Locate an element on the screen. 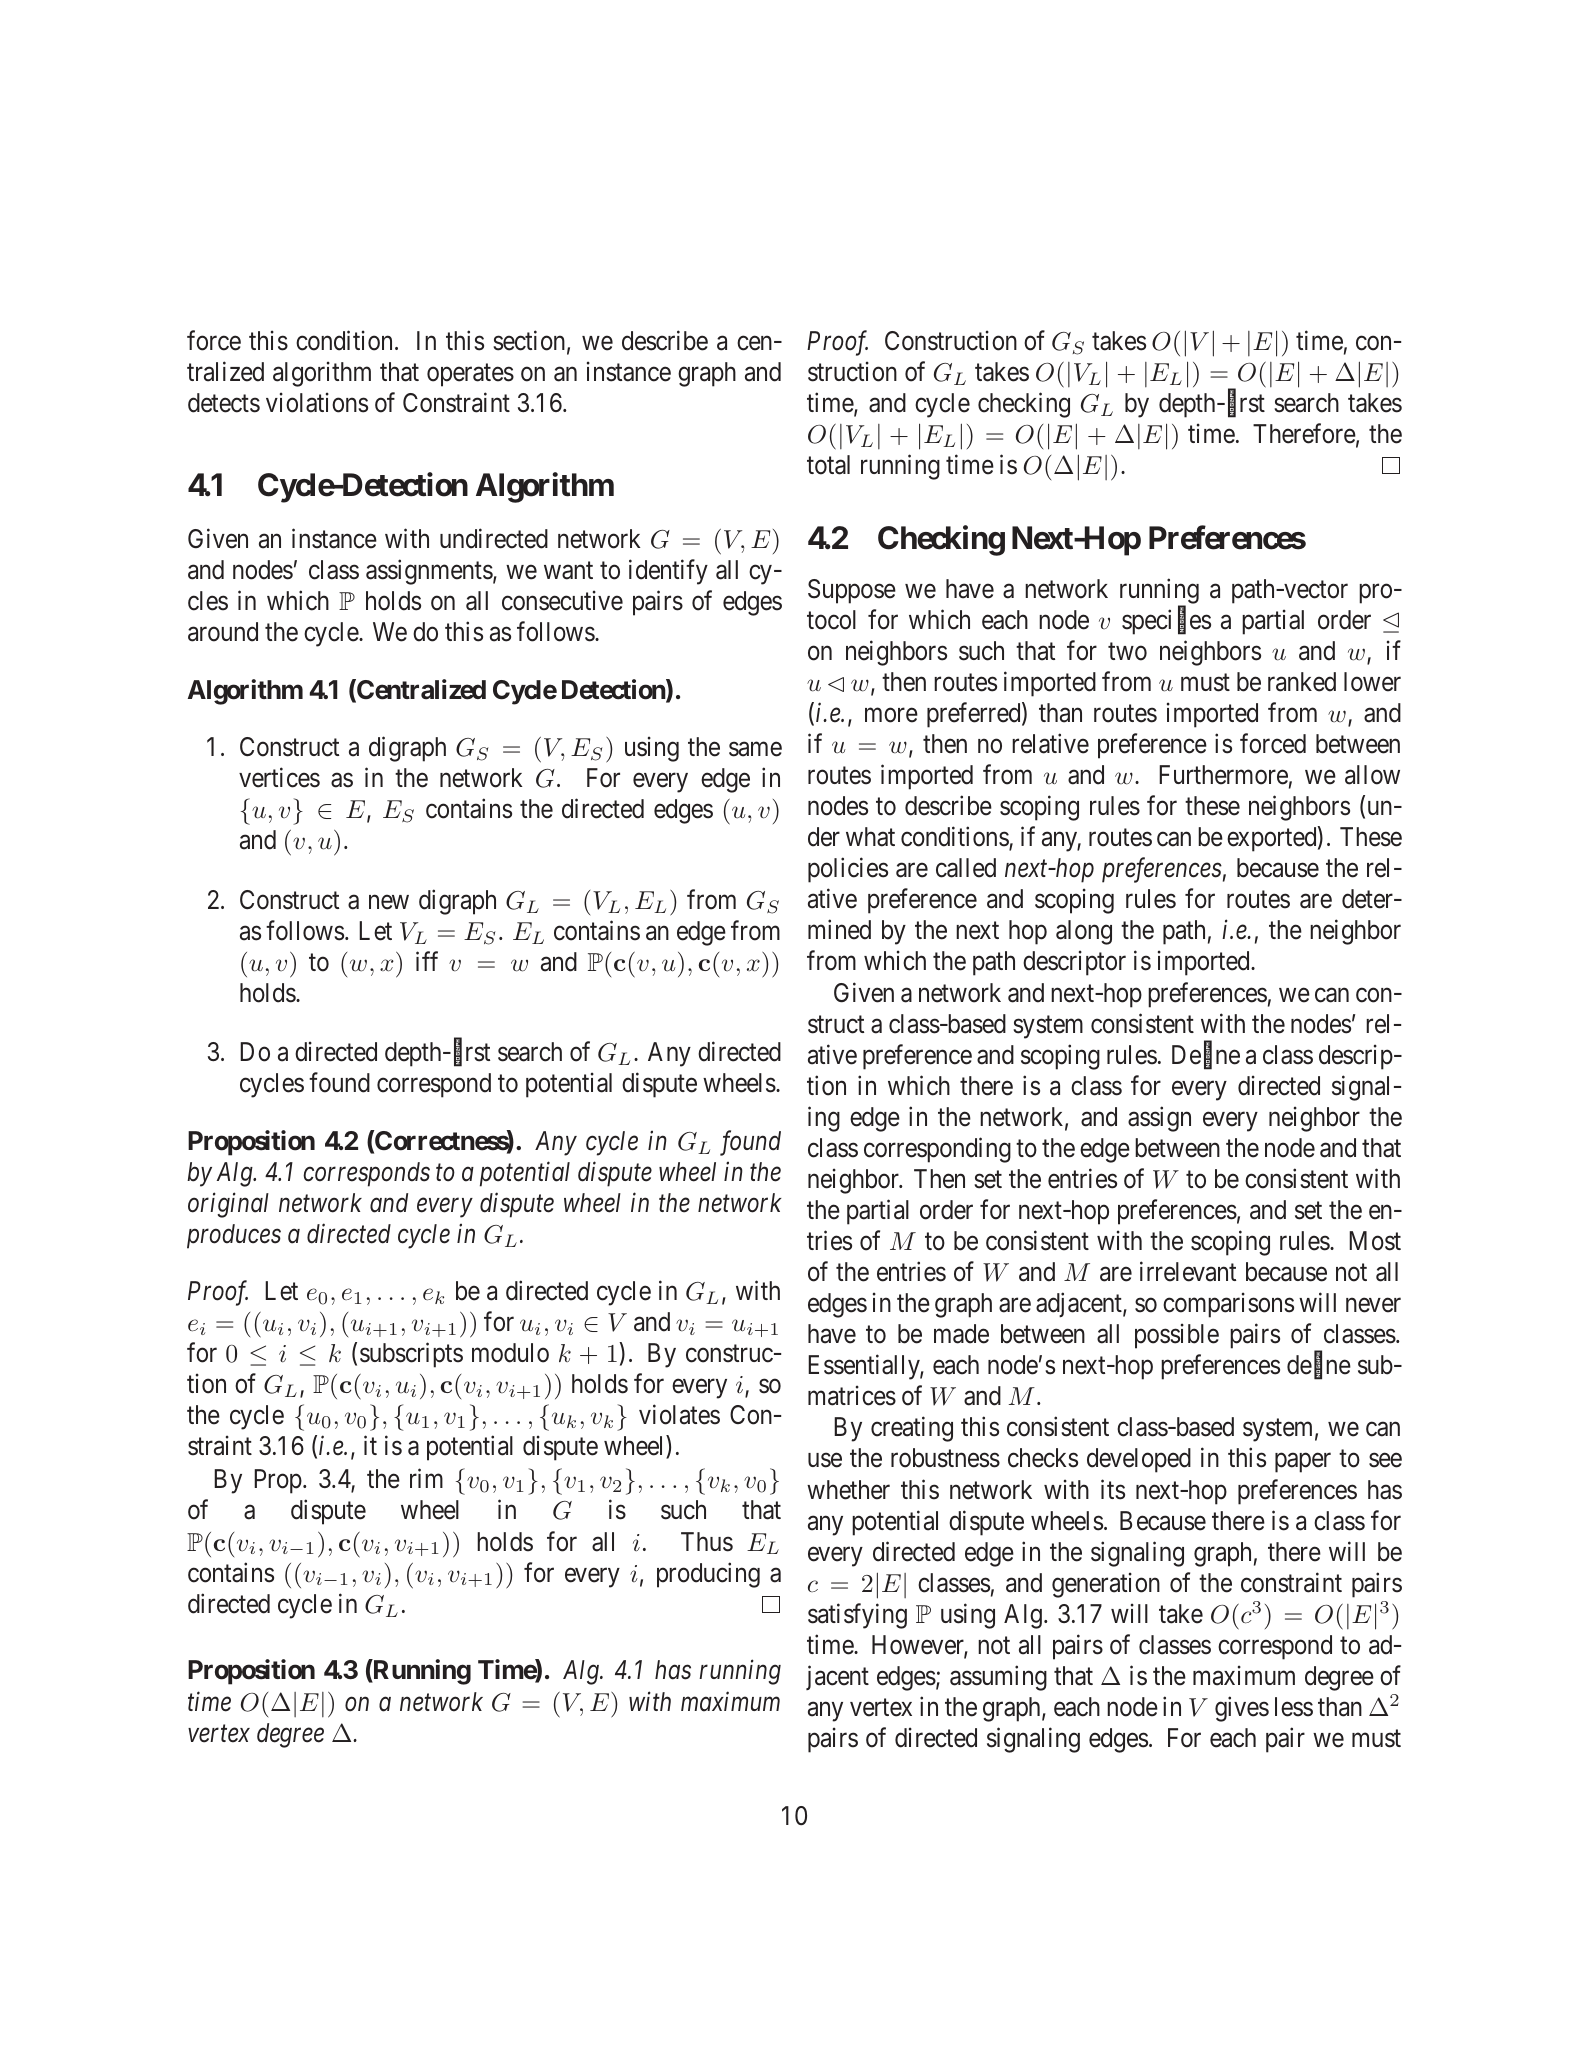 Image resolution: width=1590 pixels, height=2057 pixels. rim is located at coordinates (426, 1478).
